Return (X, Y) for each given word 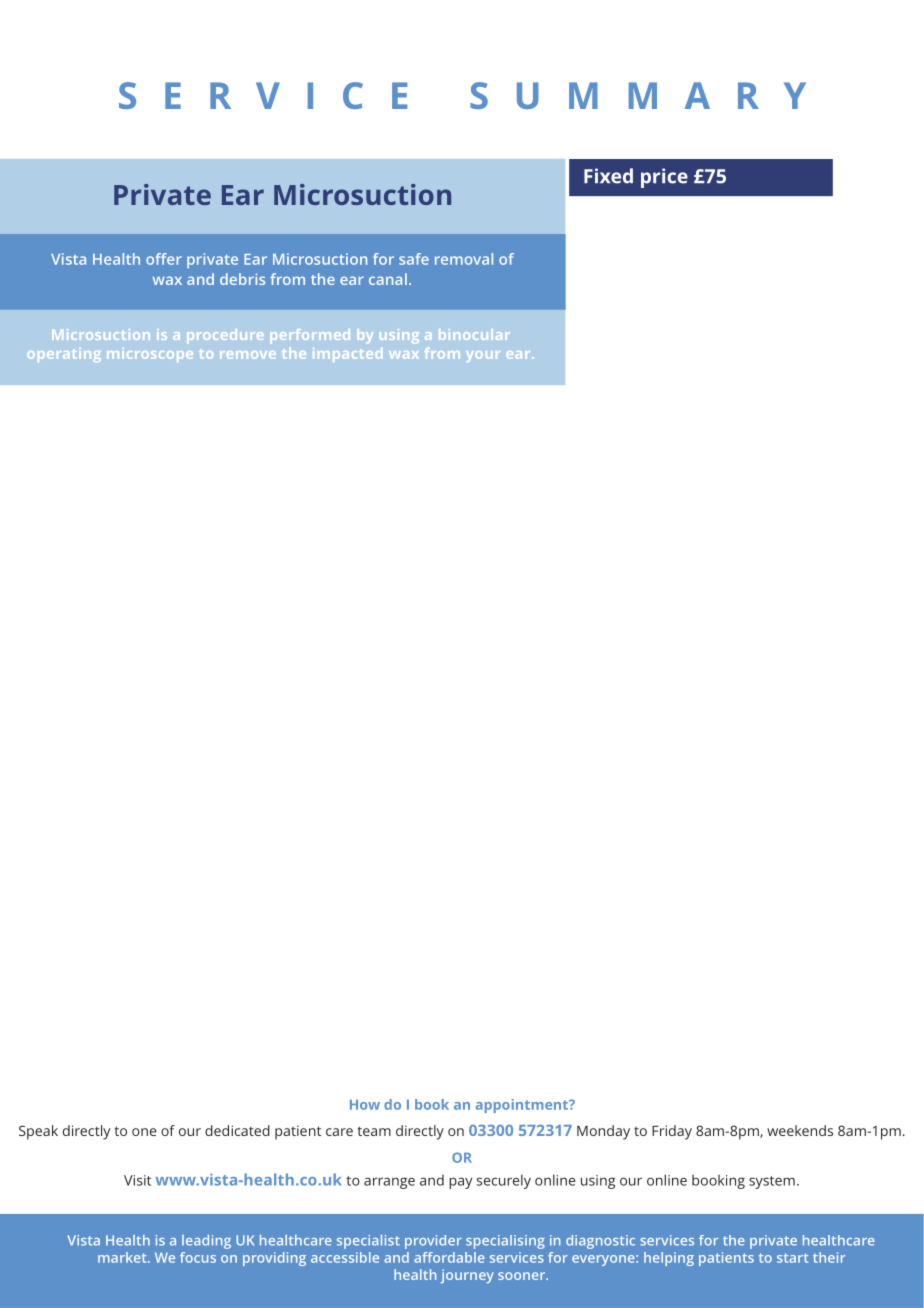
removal (464, 259)
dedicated (237, 1130)
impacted (347, 355)
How (365, 1104)
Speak (38, 1132)
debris (242, 279)
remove (248, 355)
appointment (523, 1106)
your (483, 356)
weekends (800, 1130)
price (664, 178)
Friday (672, 1132)
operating (64, 355)
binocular (474, 334)
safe (414, 259)
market (123, 1257)
